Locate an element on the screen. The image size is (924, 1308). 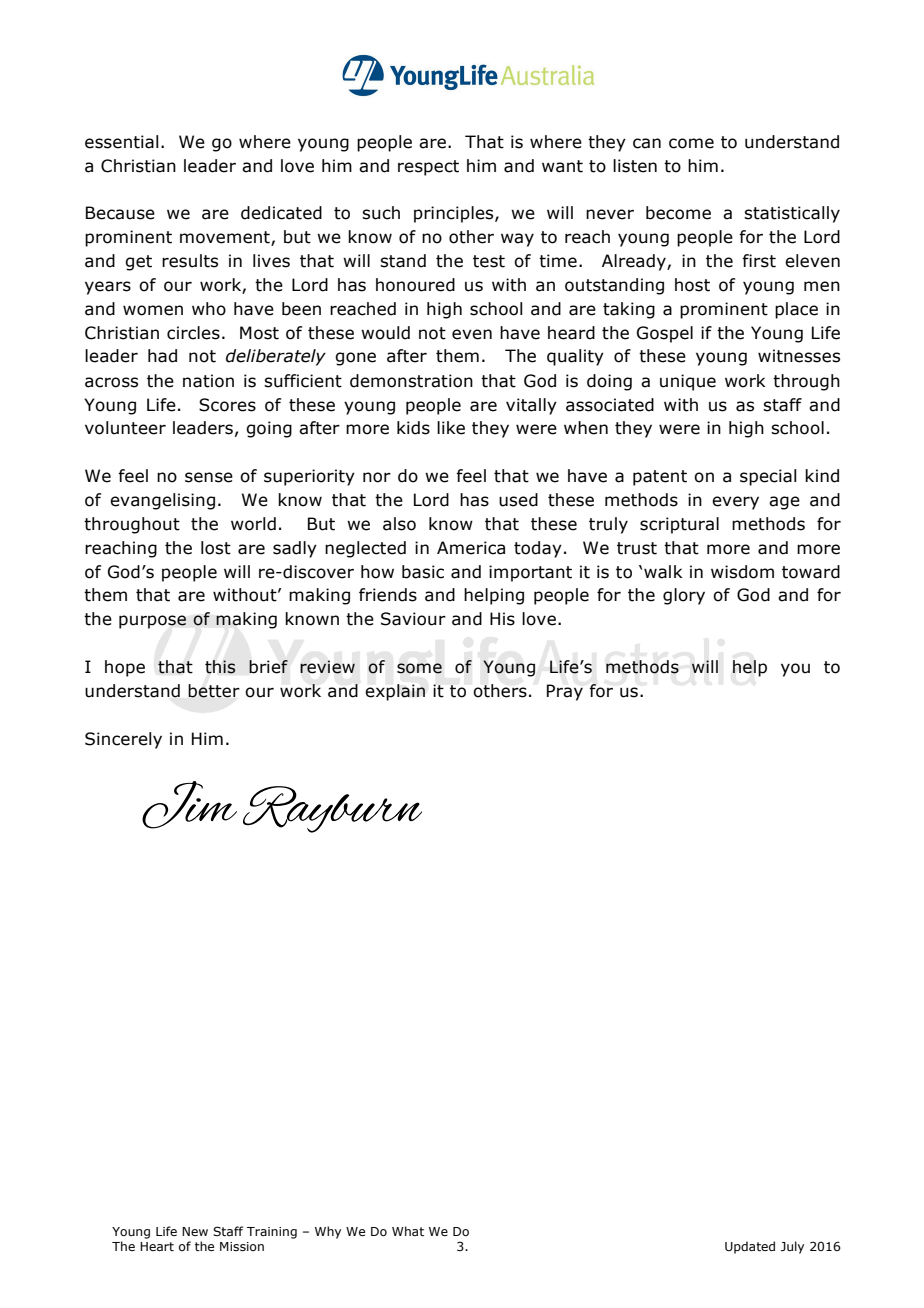
essential is located at coordinates (121, 142).
